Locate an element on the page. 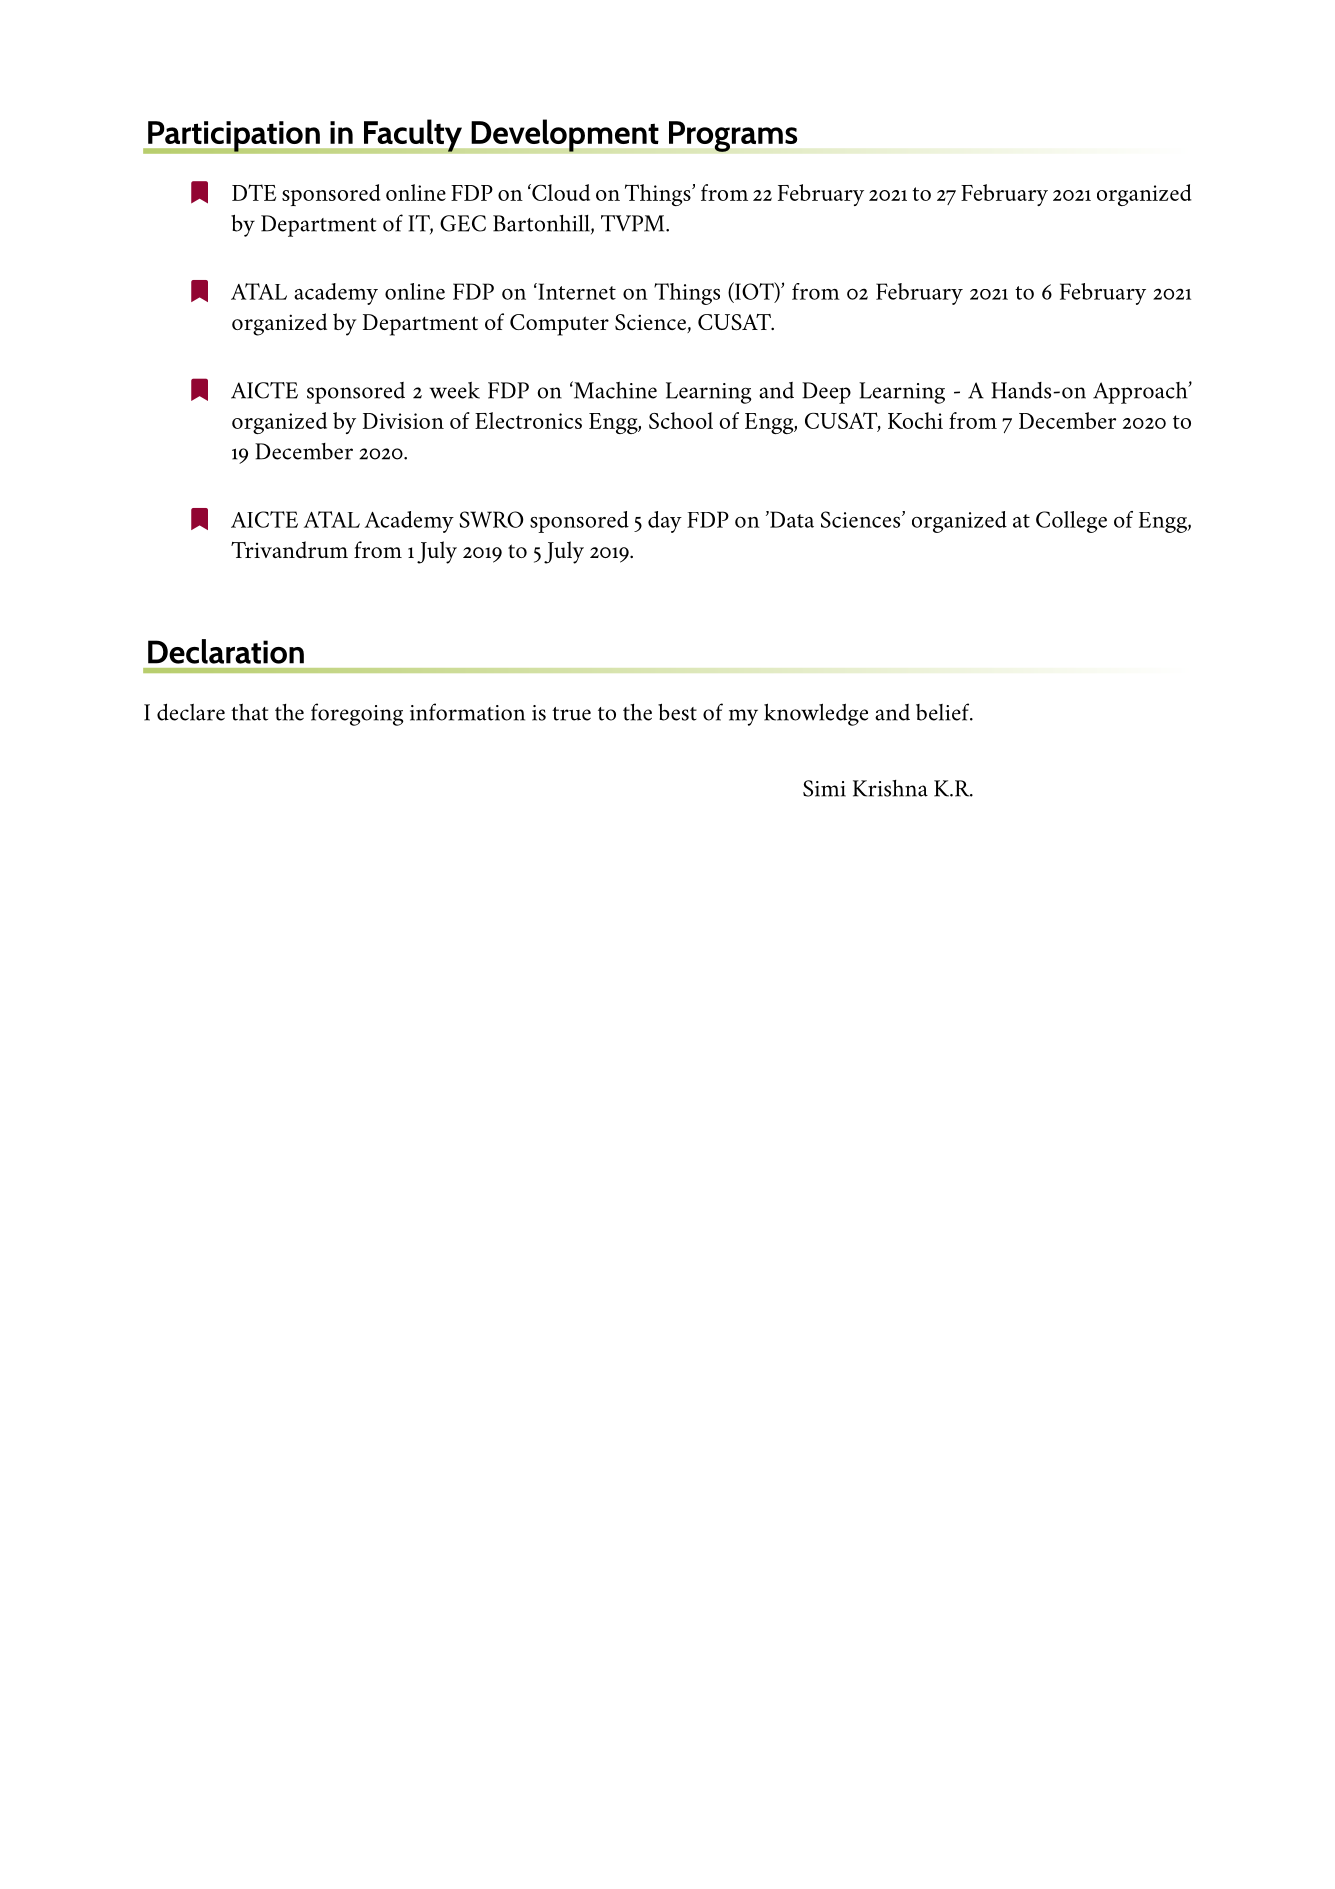 The width and height of the page is (1335, 1889). Kochi is located at coordinates (915, 420).
